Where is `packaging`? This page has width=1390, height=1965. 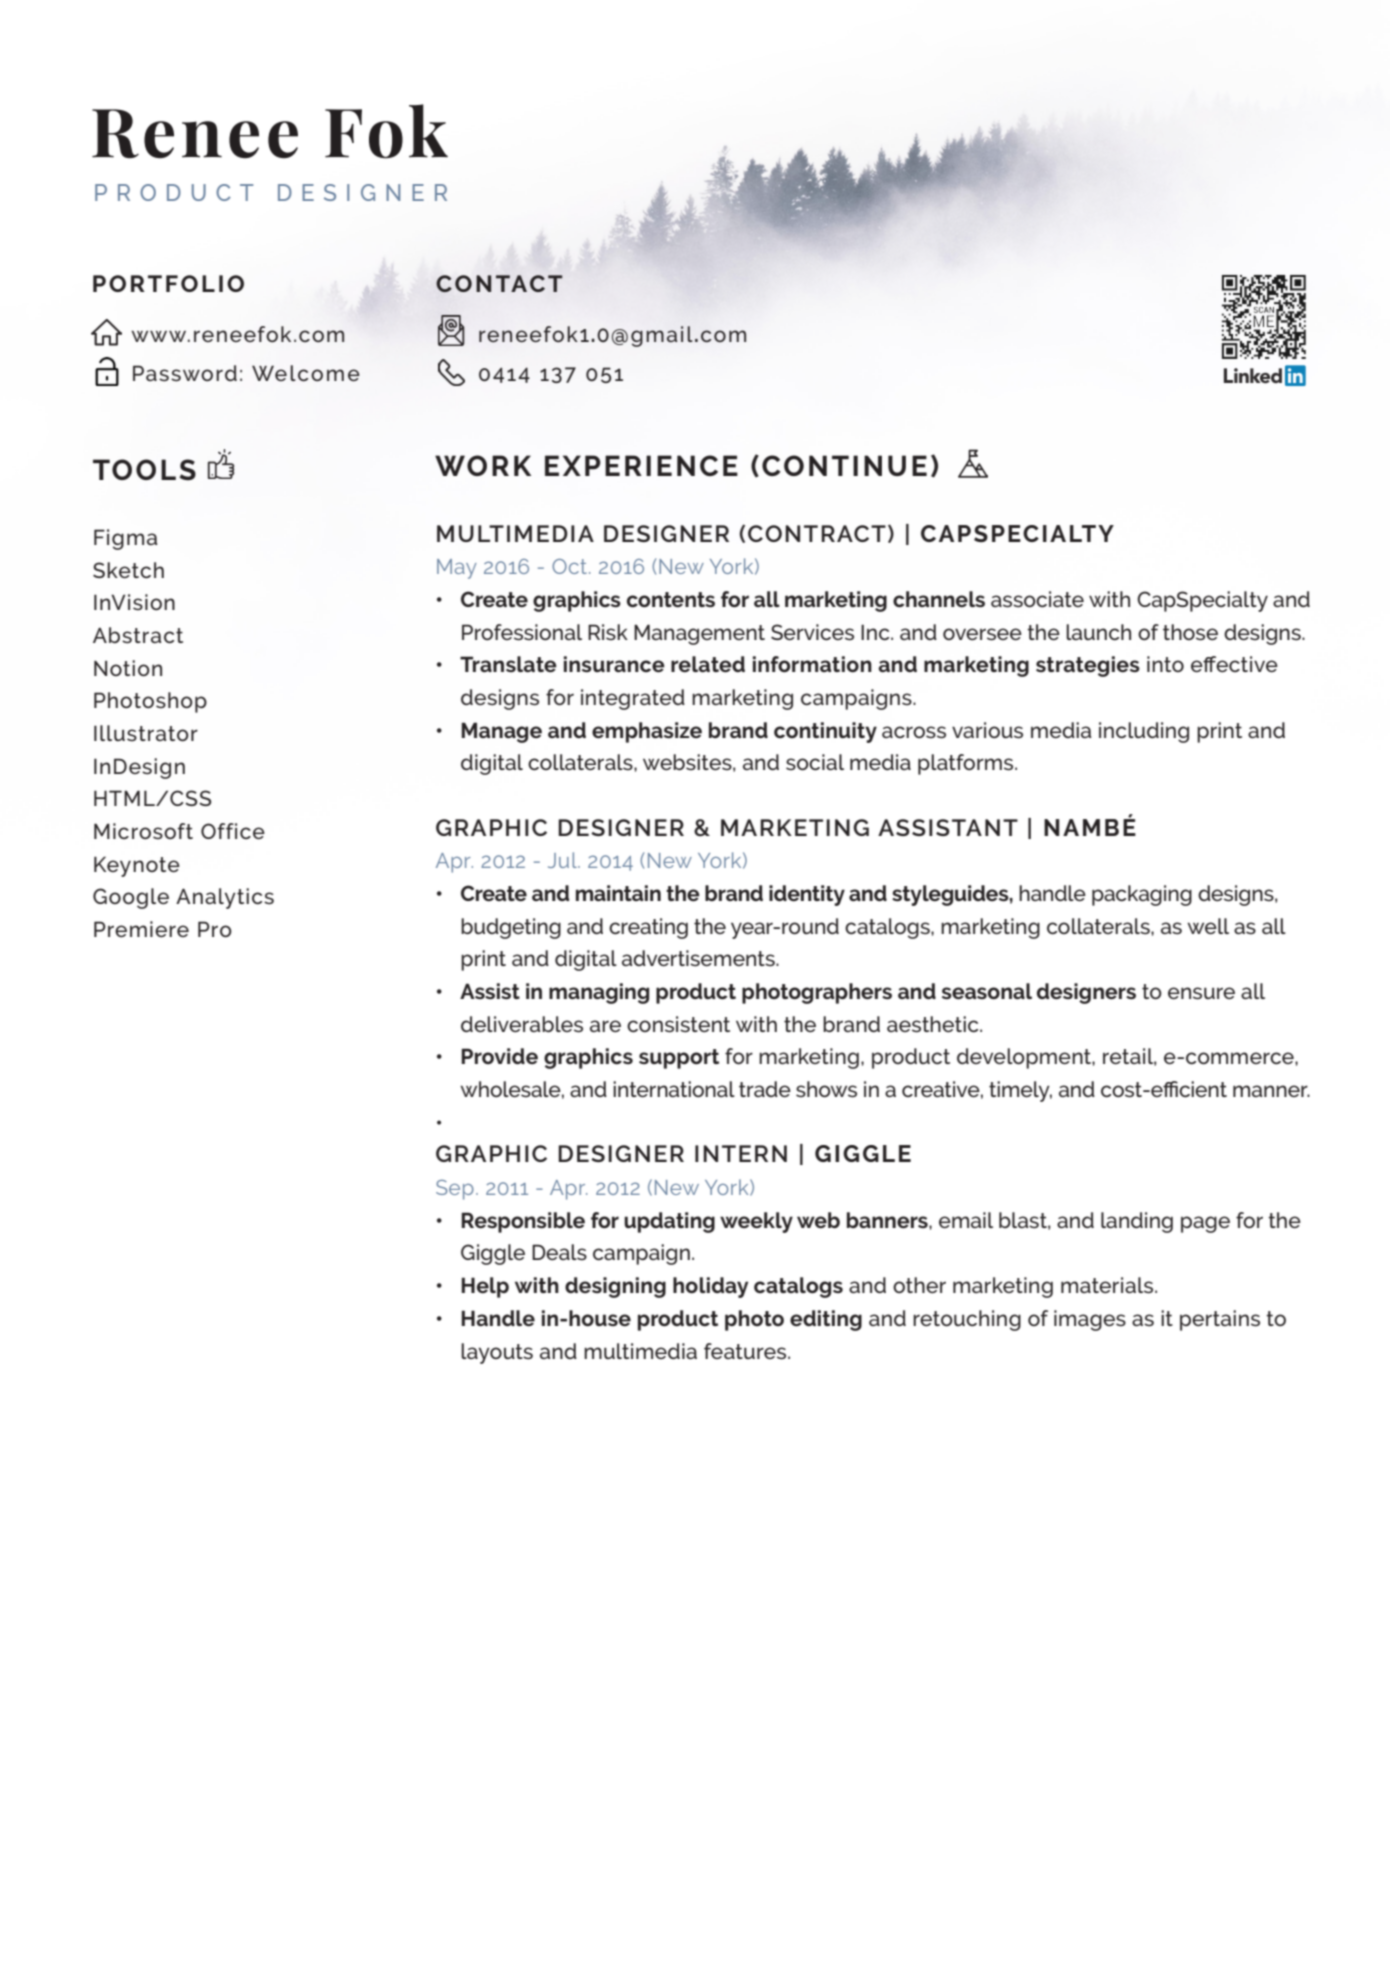 packaging is located at coordinates (1142, 895).
